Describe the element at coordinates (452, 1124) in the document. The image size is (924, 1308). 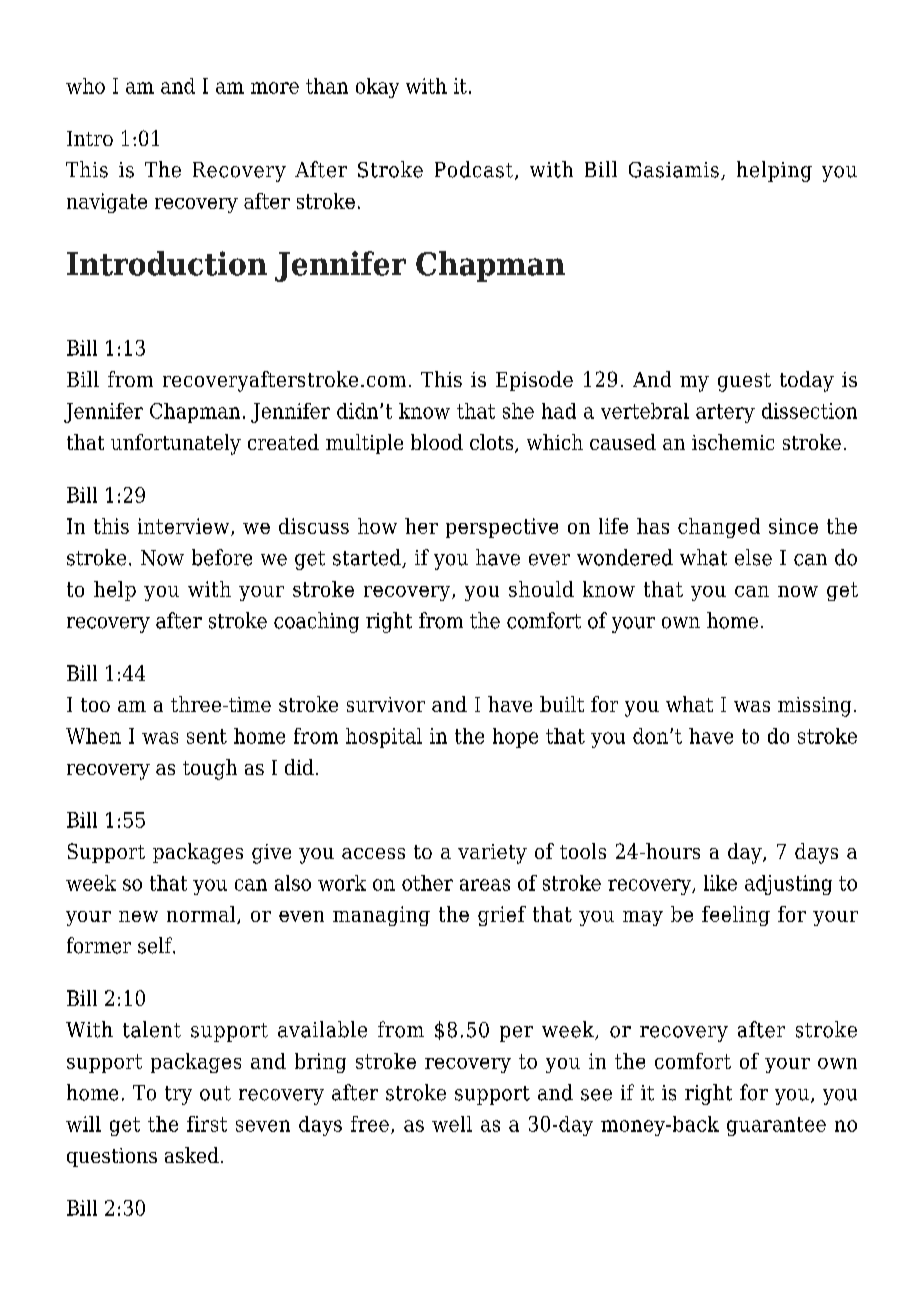
I see `well` at that location.
